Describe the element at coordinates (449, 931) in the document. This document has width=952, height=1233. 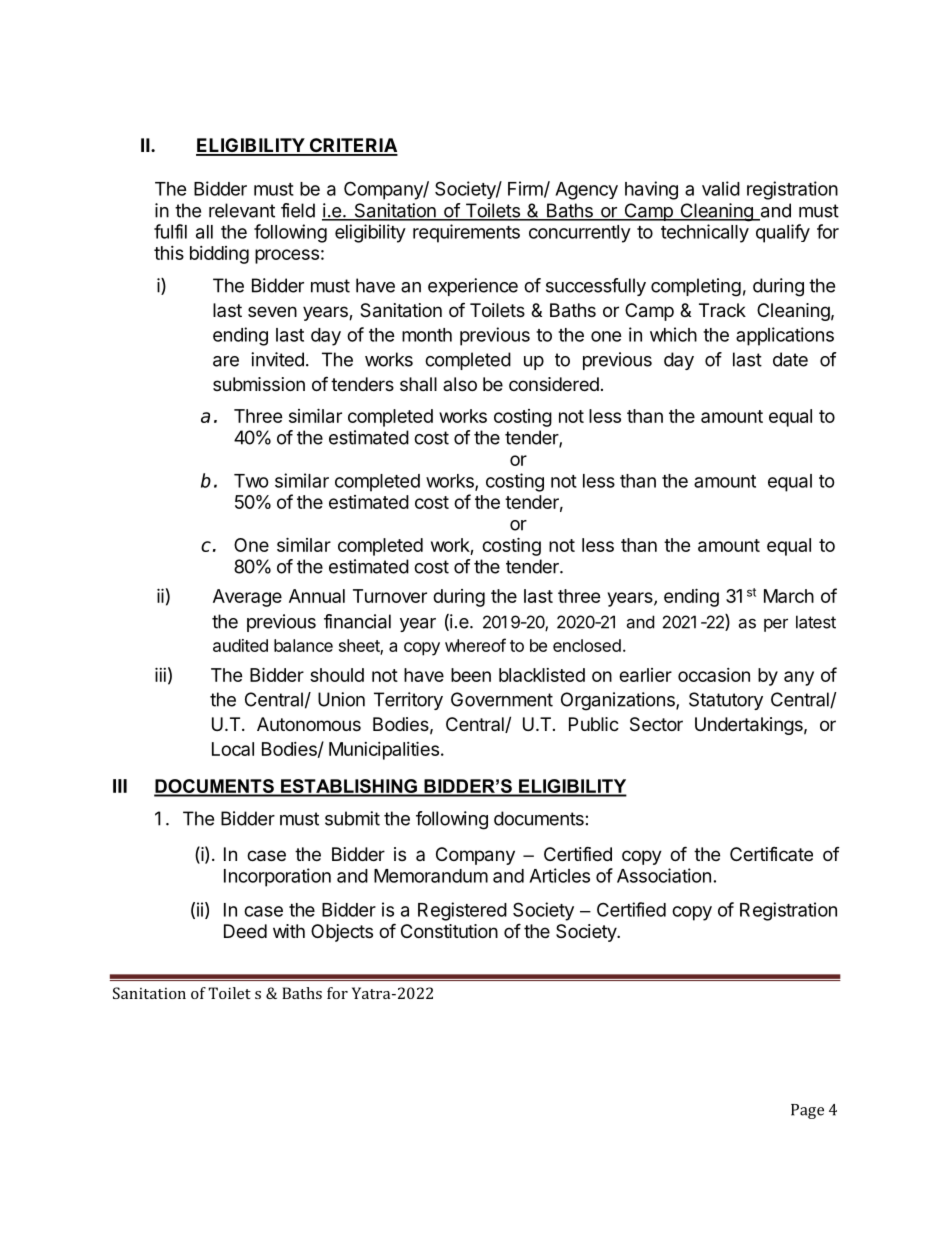
I see `Constitution` at that location.
